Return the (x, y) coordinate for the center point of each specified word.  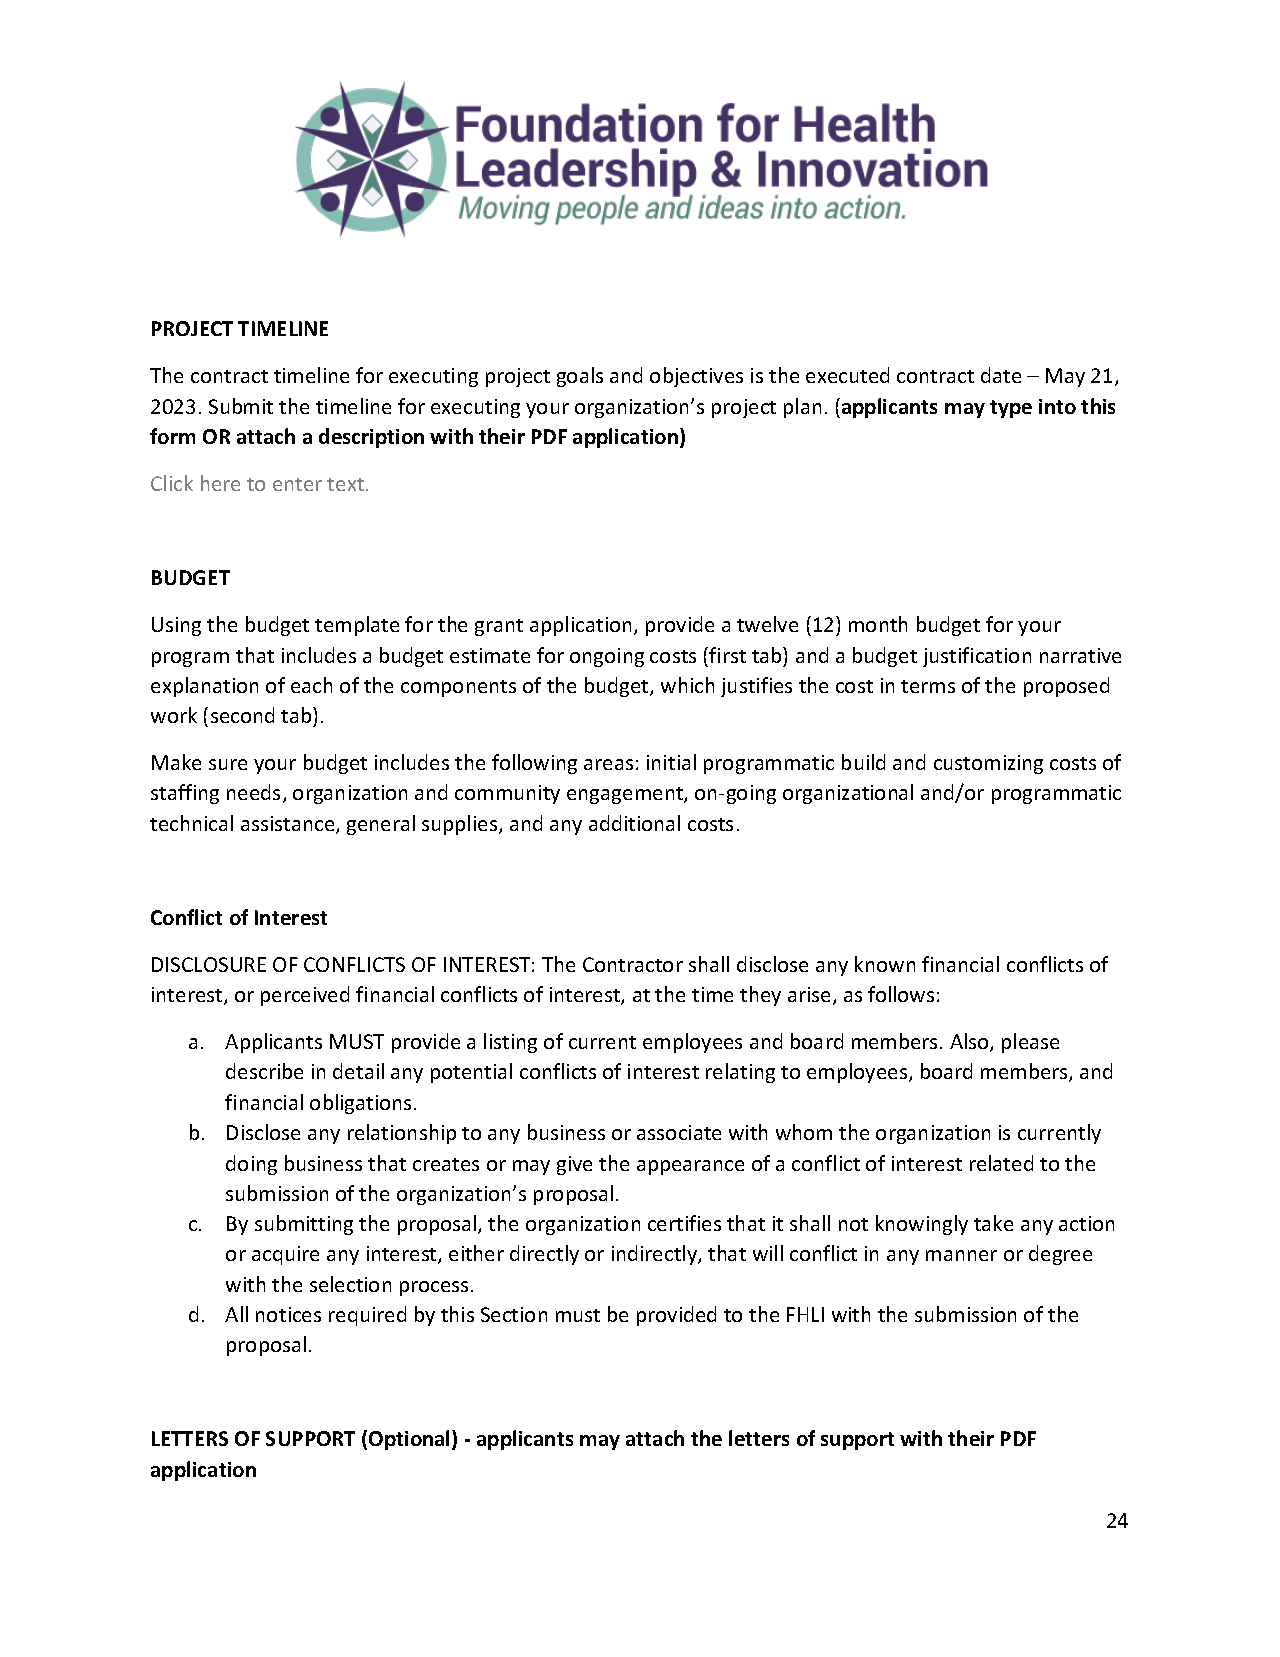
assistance (289, 825)
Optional (411, 1440)
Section (514, 1314)
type (1011, 409)
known (885, 964)
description (371, 438)
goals (580, 377)
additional (634, 823)
